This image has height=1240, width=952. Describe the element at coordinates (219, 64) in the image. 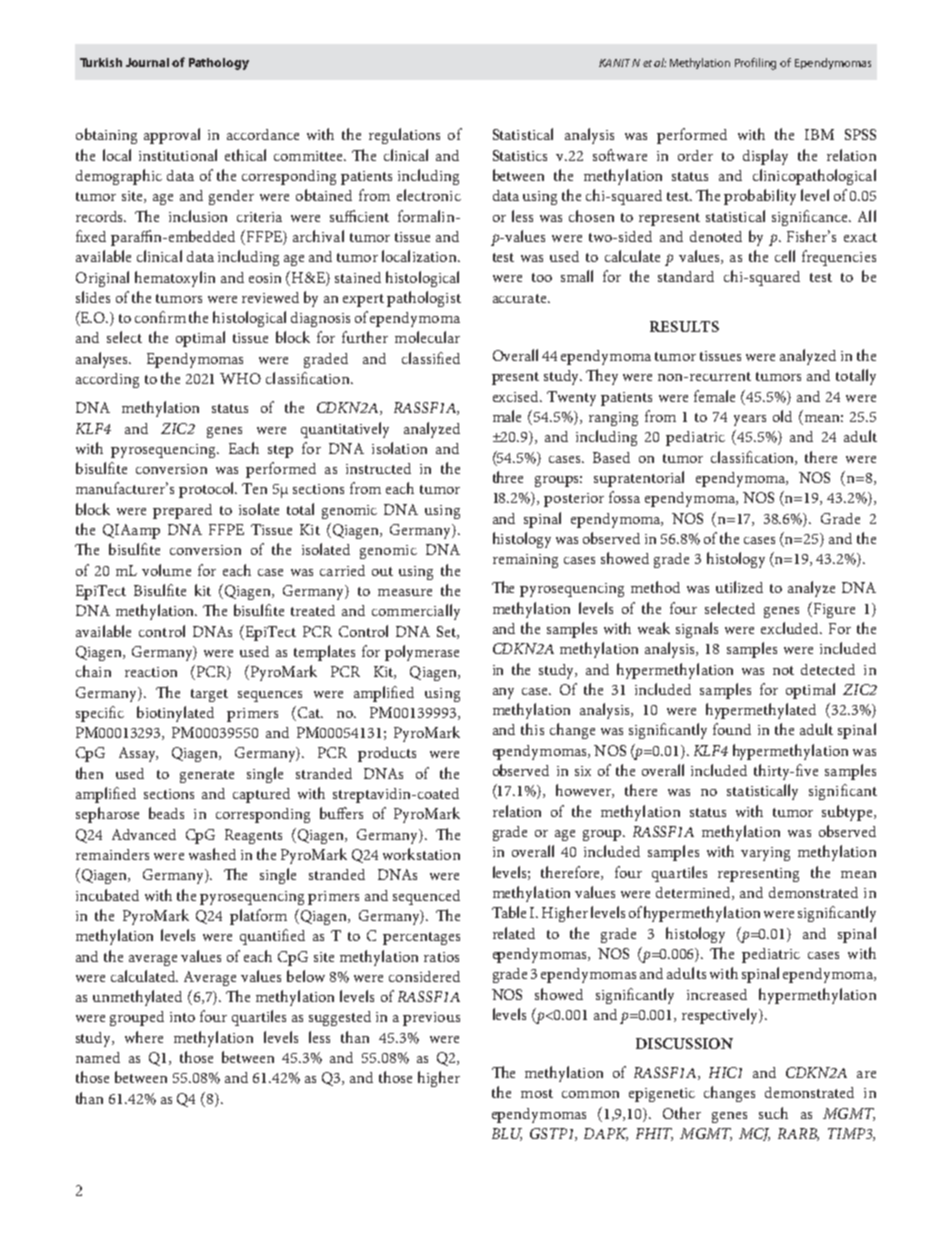

I see `Pathology` at that location.
